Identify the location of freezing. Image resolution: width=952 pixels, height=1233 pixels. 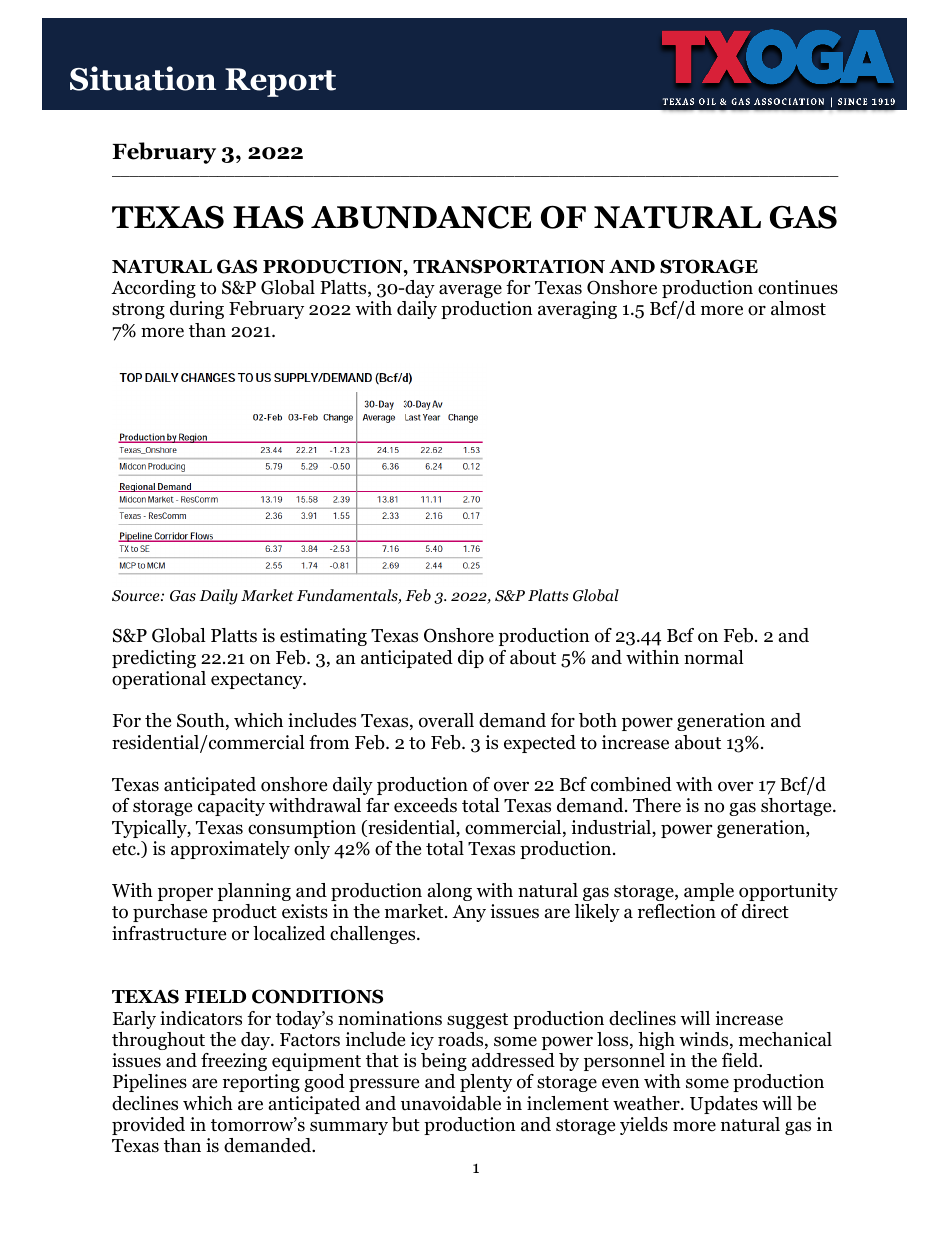
(234, 1062).
